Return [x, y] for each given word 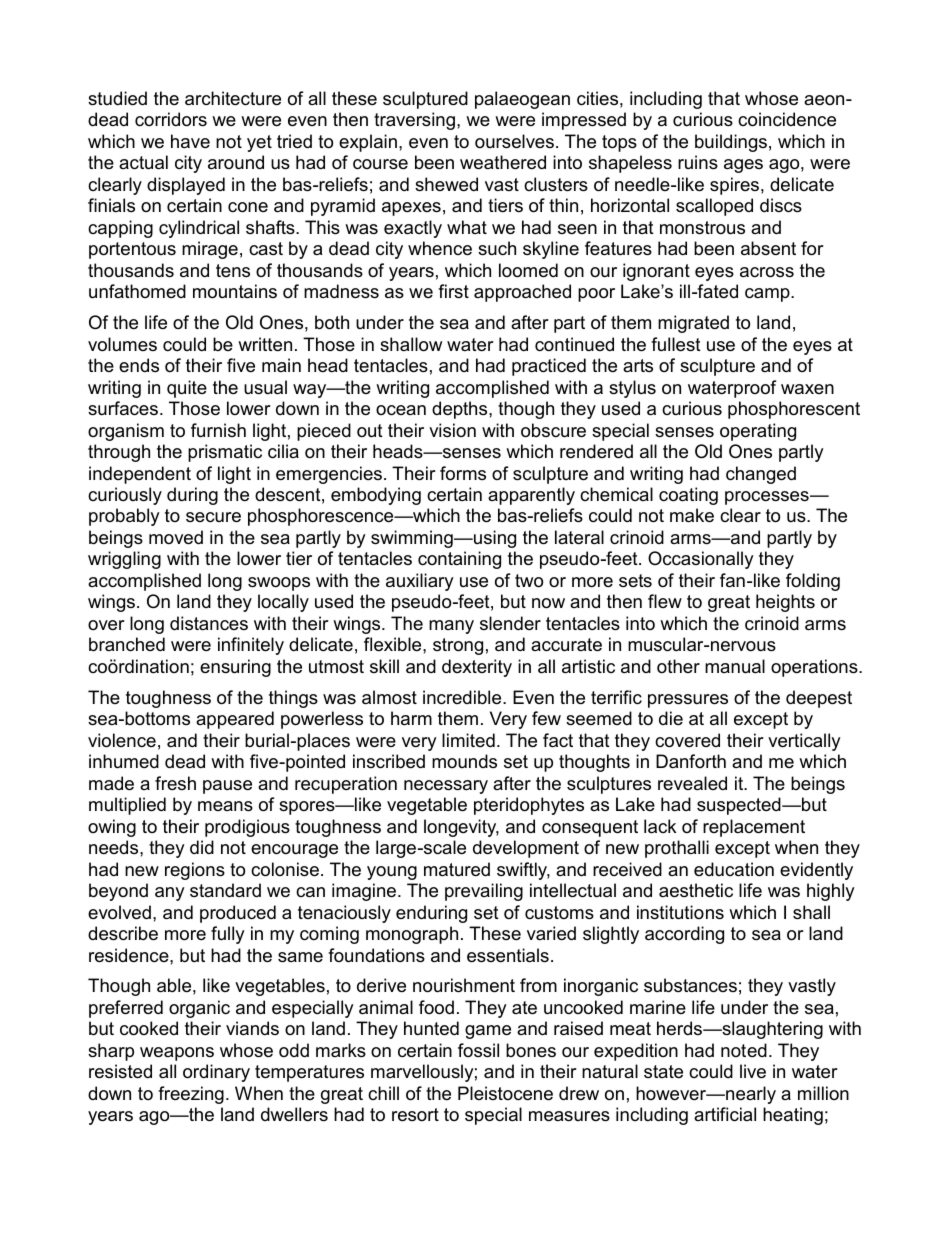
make [692, 515]
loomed [528, 270]
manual [735, 666]
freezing [191, 1095]
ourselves [514, 141]
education [734, 869]
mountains [235, 291]
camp [768, 295]
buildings [731, 143]
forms [463, 473]
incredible [463, 697]
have [190, 141]
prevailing [484, 892]
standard [225, 890]
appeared [235, 720]
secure [213, 517]
